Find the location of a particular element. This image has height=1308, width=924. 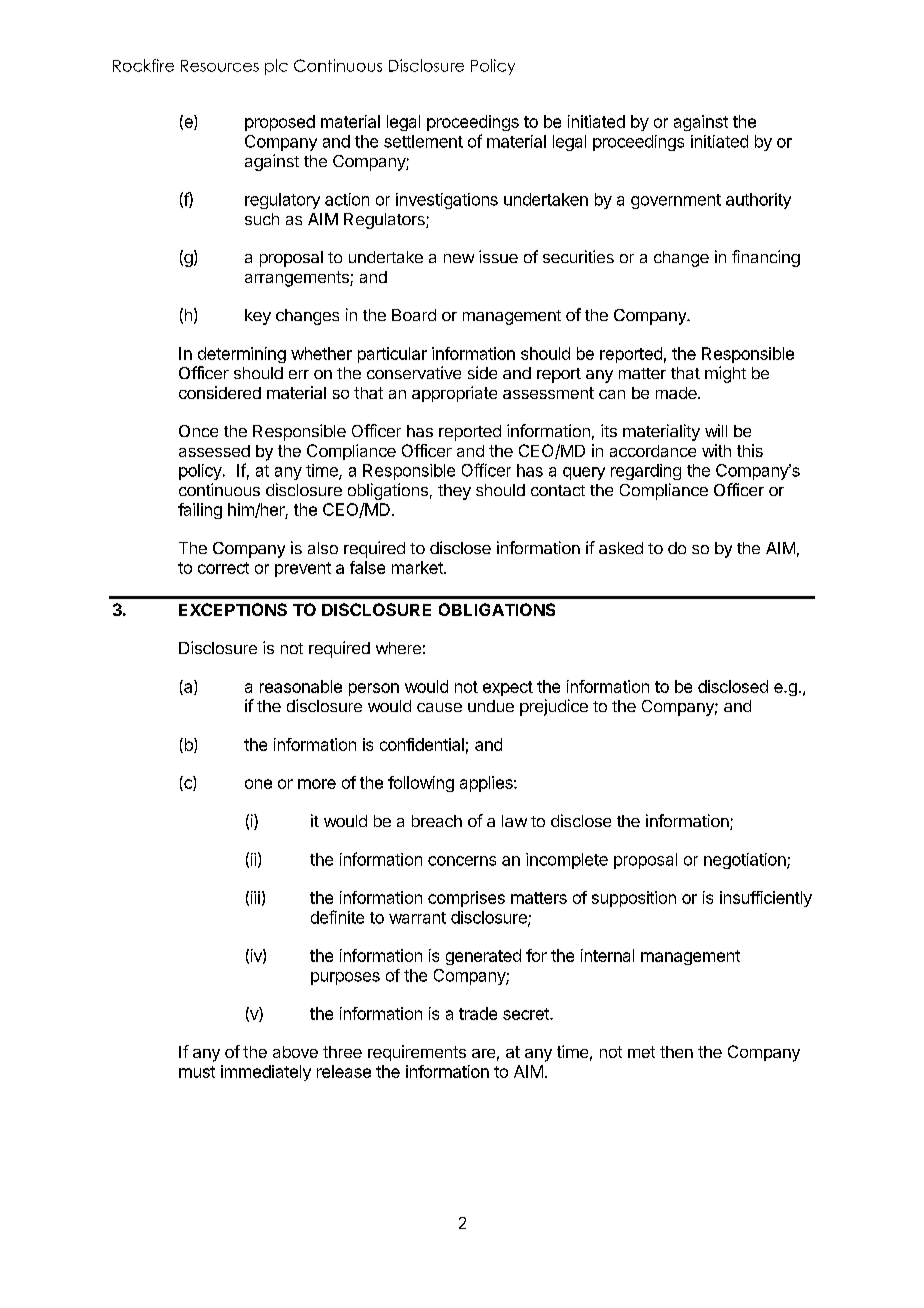

above is located at coordinates (295, 1052).
